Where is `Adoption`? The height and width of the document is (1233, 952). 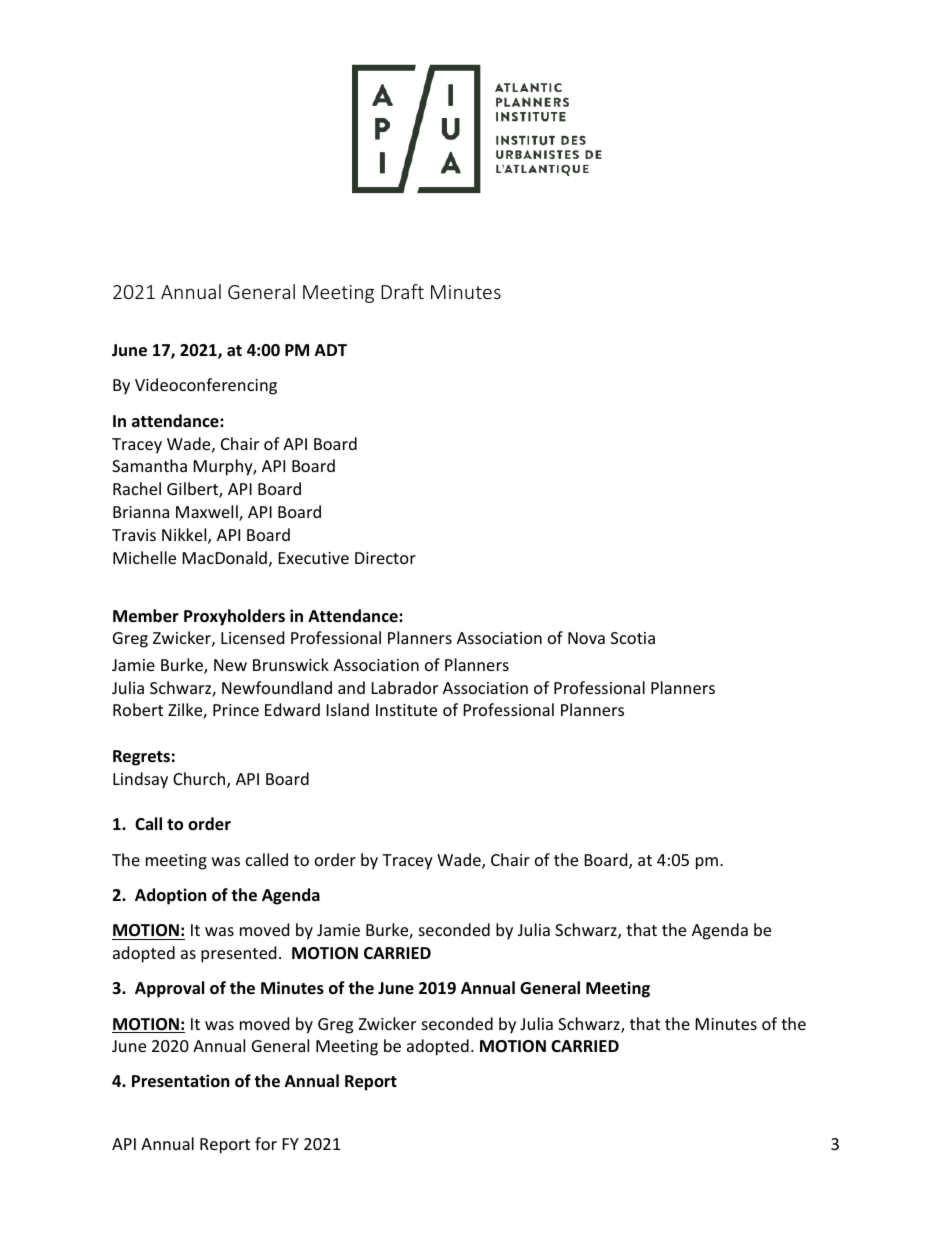
Adoption is located at coordinates (170, 896).
